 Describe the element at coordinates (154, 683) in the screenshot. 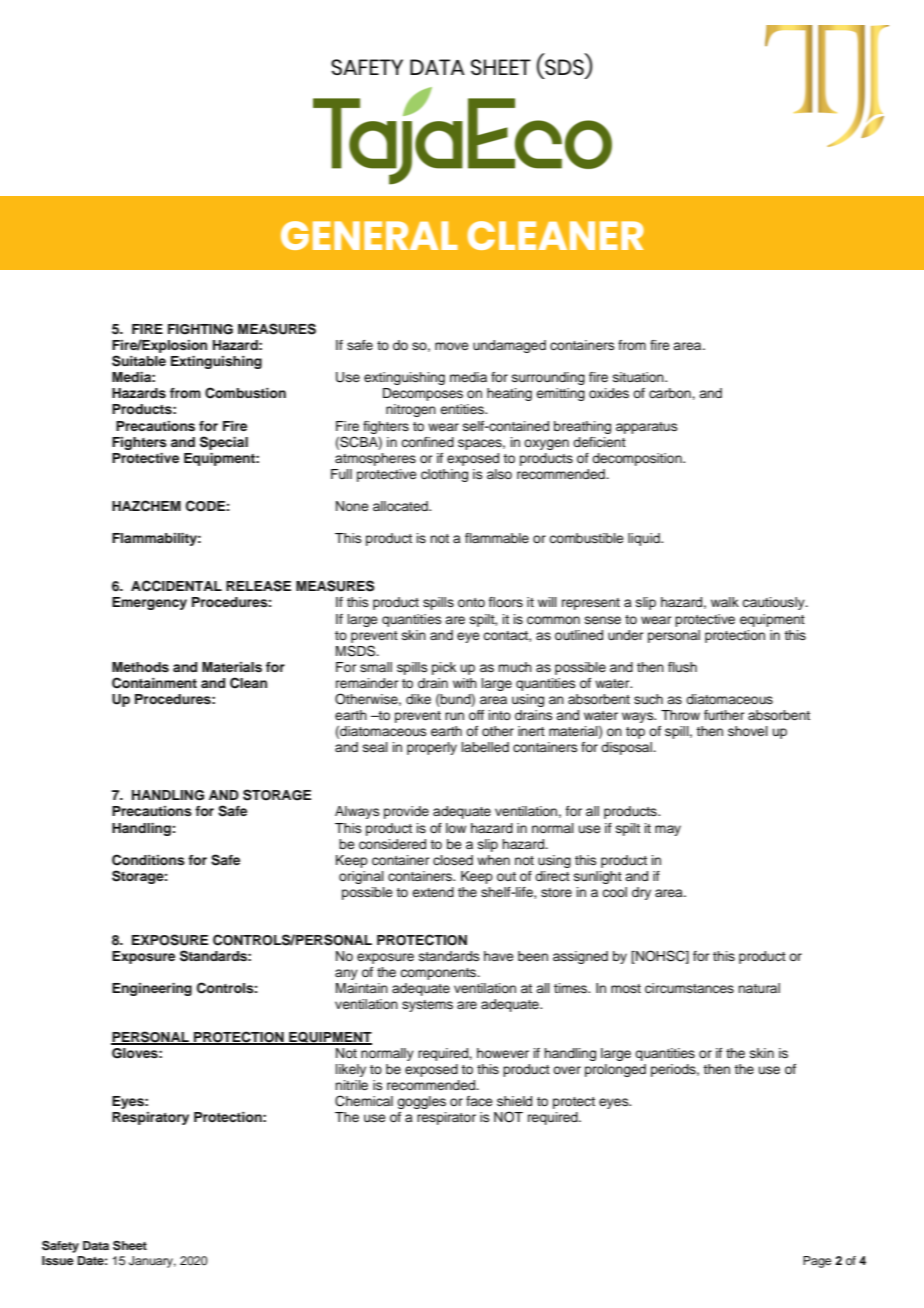

I see `Containment` at that location.
